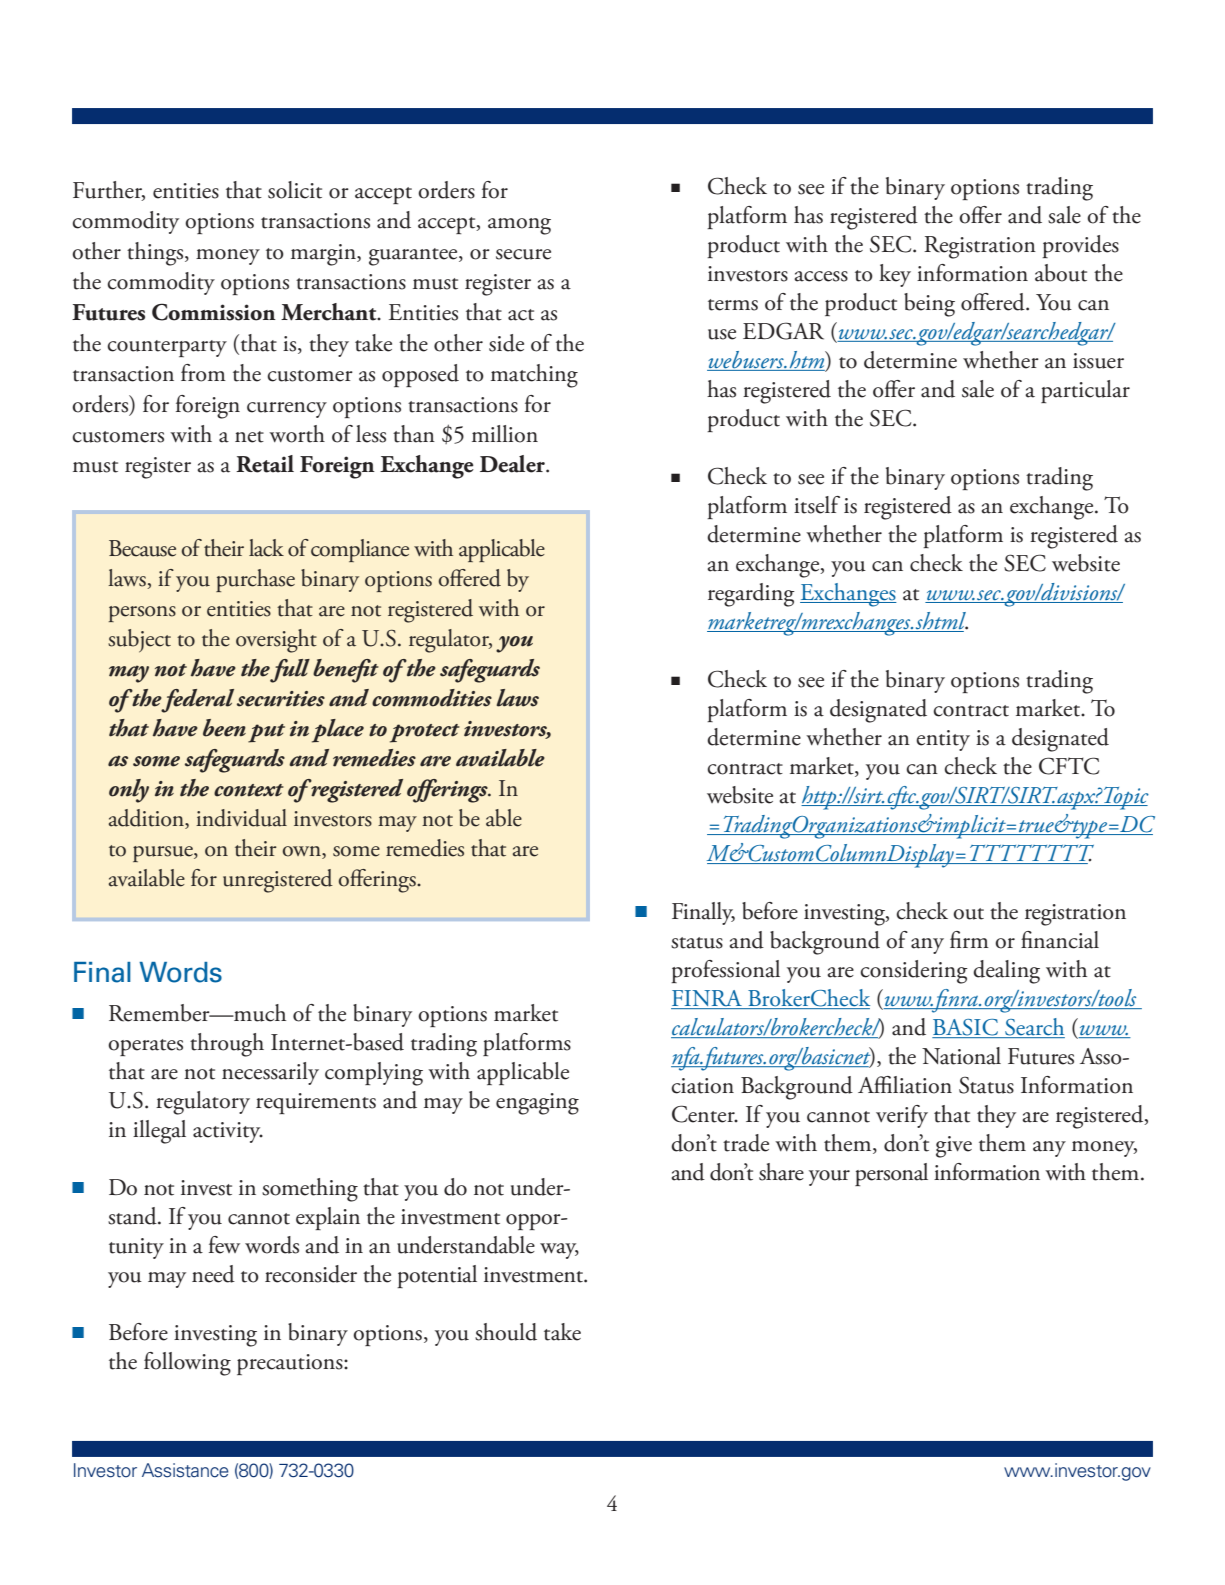 Image resolution: width=1225 pixels, height=1585 pixels. Describe the element at coordinates (241, 818) in the screenshot. I see `individual` at that location.
